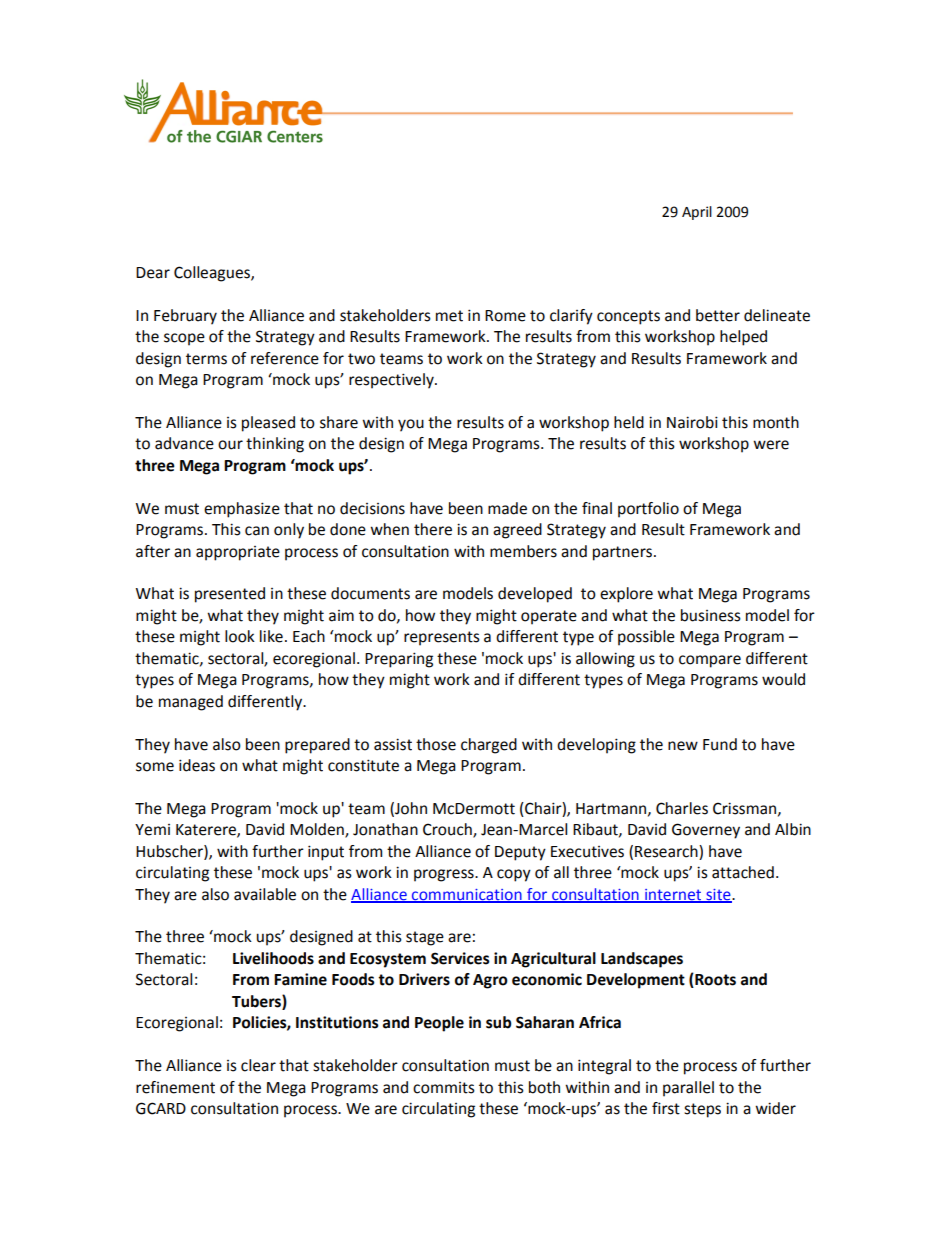 Image resolution: width=952 pixels, height=1233 pixels. I want to click on April, so click(697, 213).
